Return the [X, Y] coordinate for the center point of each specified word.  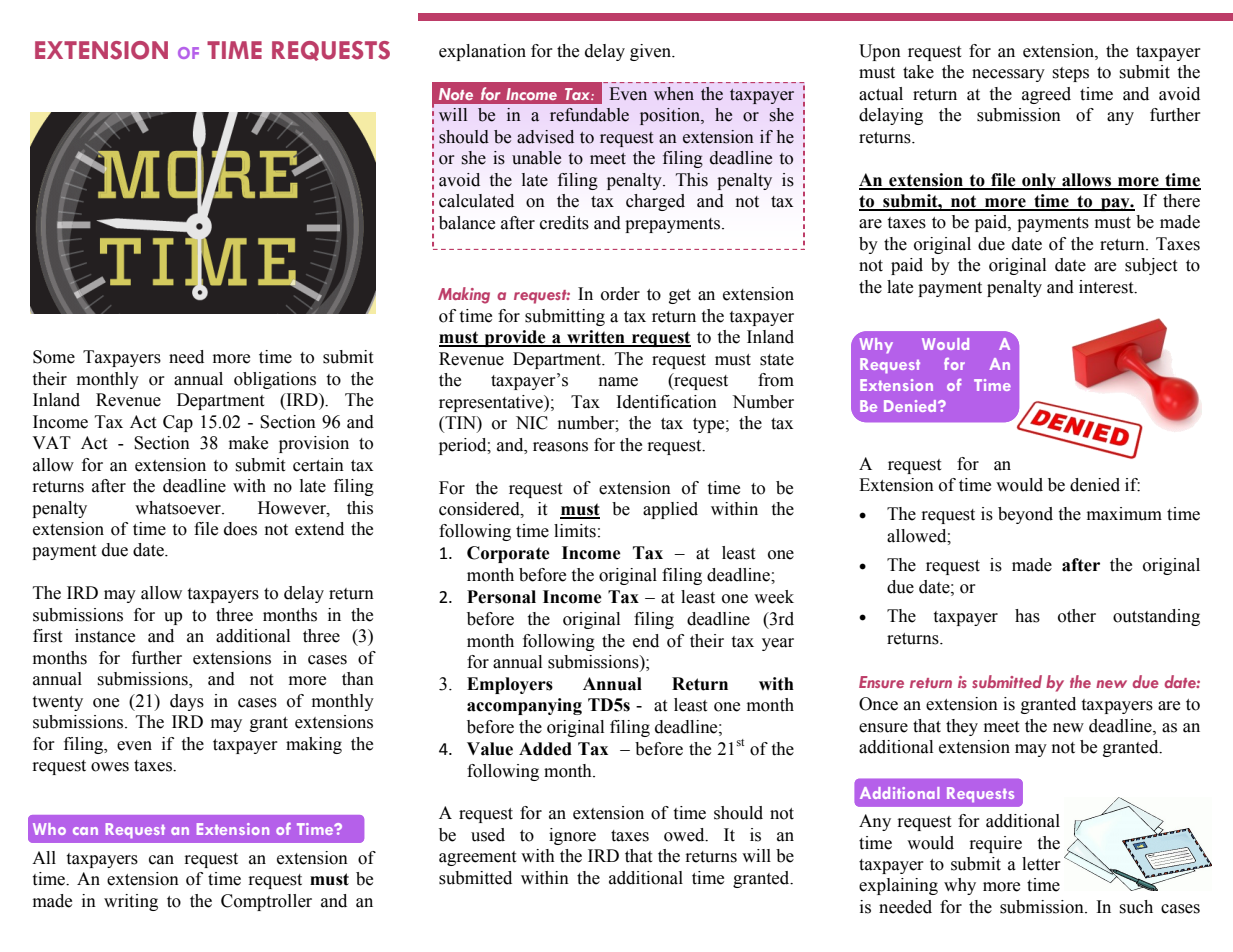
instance [105, 636]
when [674, 94]
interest [1107, 287]
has [1027, 616]
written [596, 338]
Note [456, 94]
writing [131, 902]
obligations [275, 380]
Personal [501, 597]
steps [1070, 74]
